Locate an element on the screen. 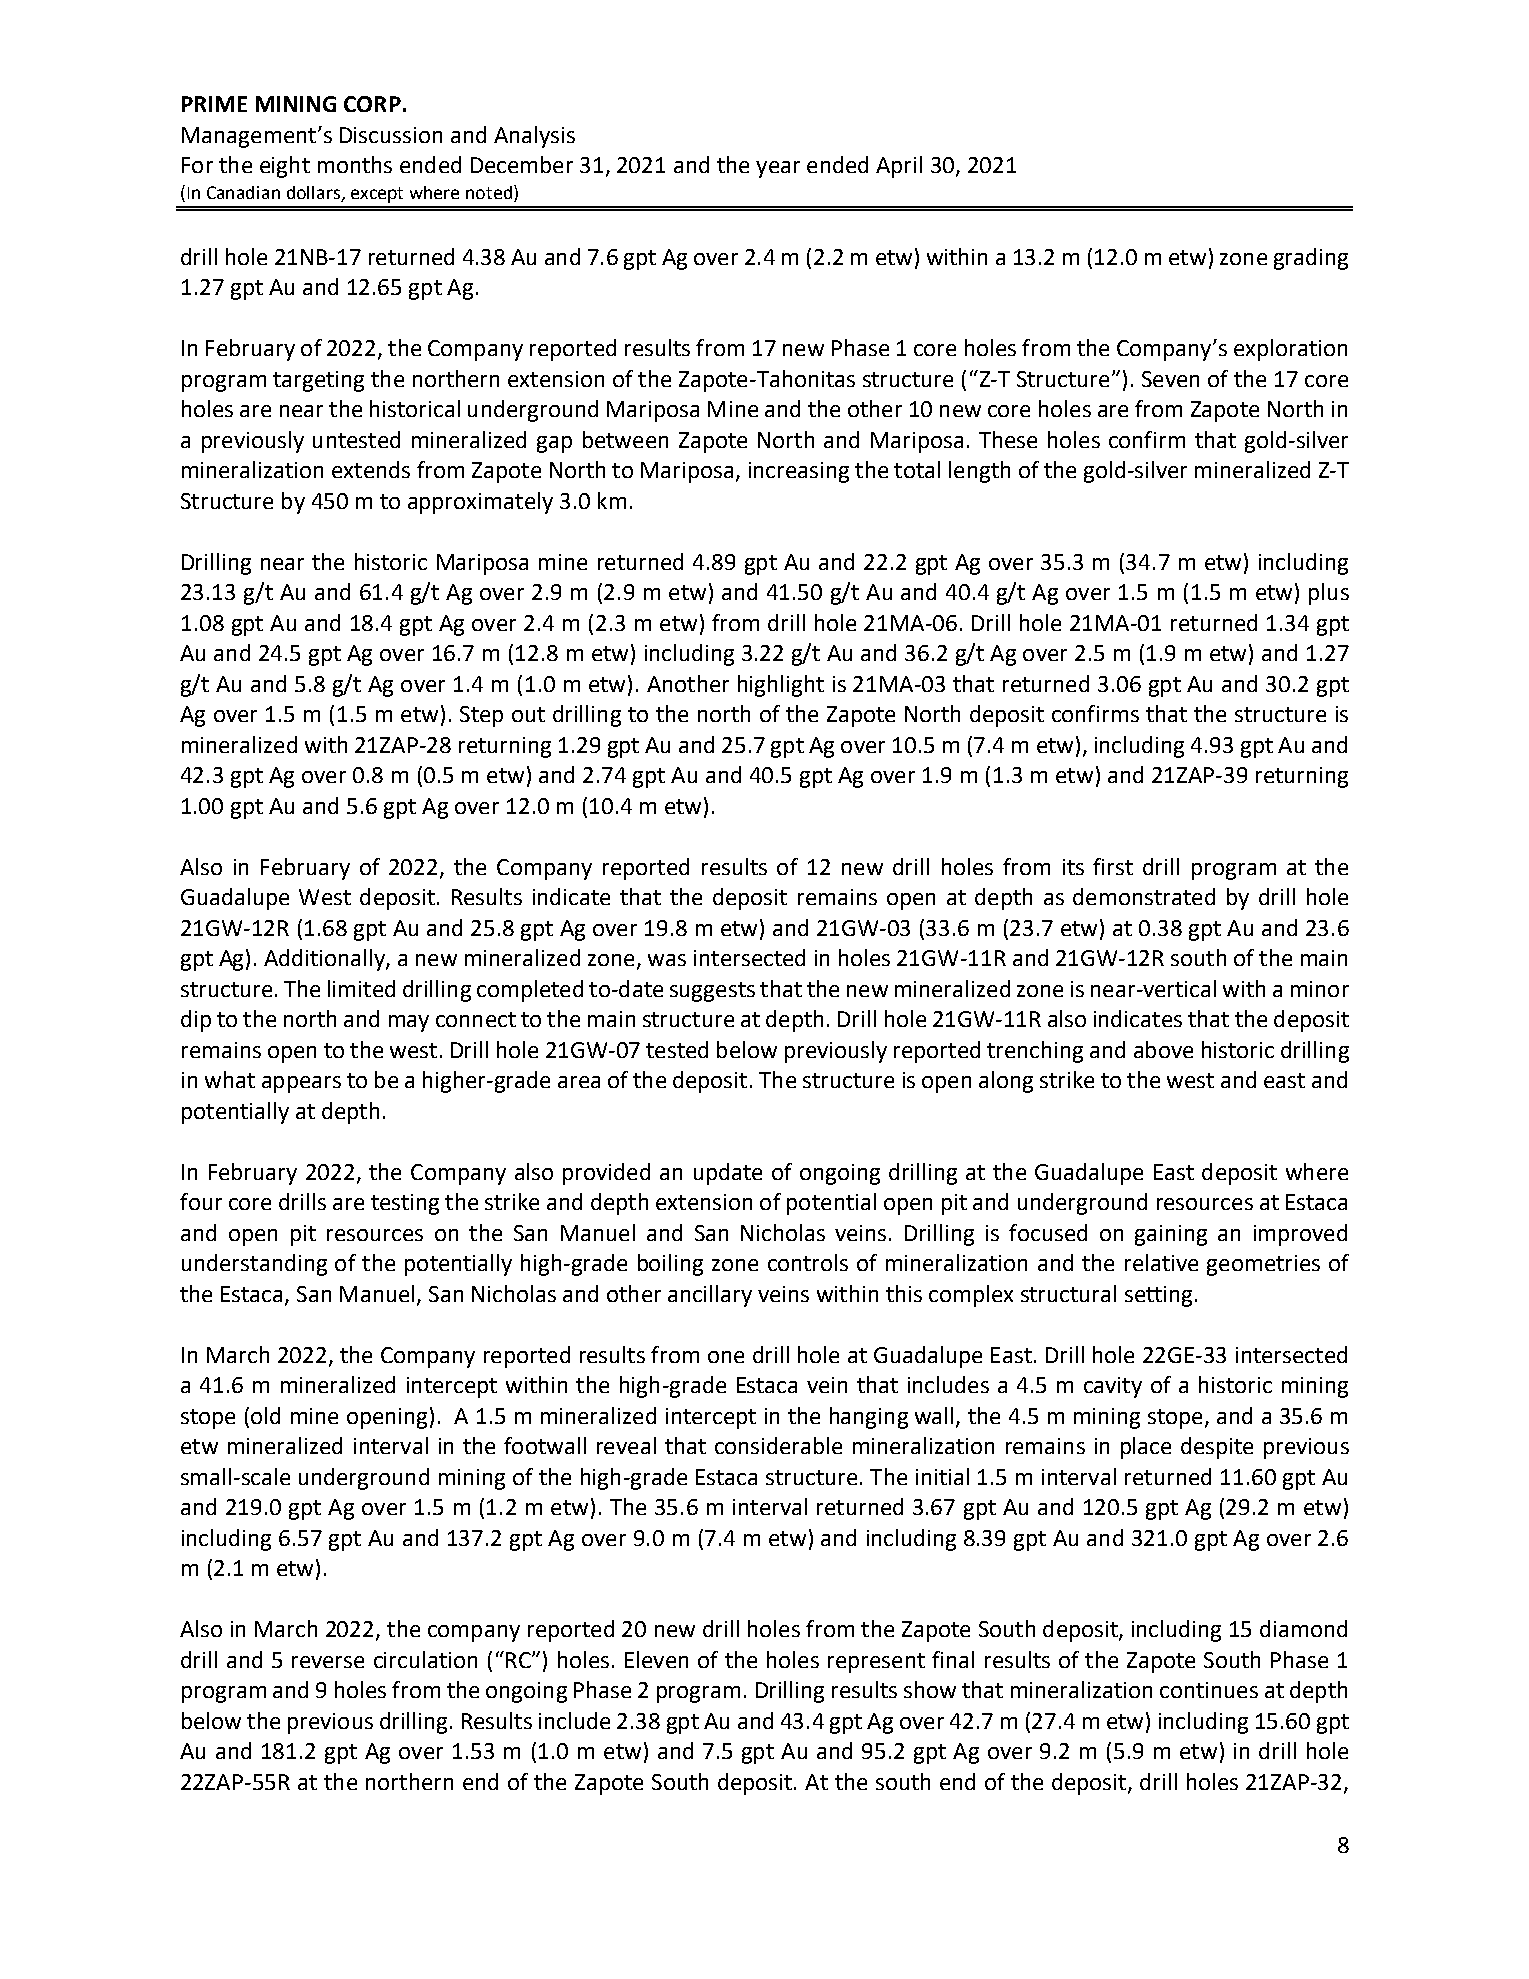 The image size is (1529, 1979). provided is located at coordinates (606, 1174).
